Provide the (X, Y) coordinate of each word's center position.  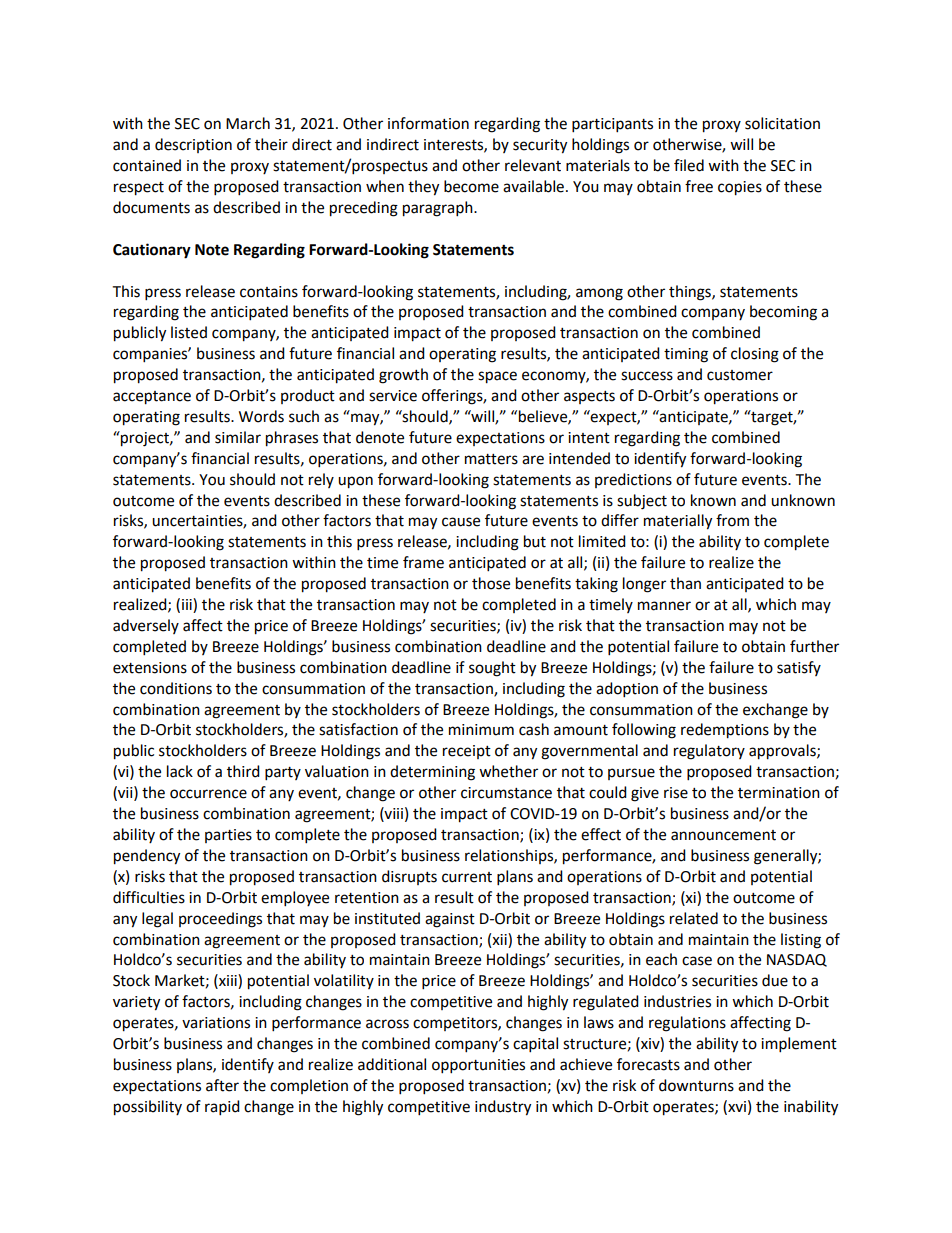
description (193, 145)
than (685, 583)
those (491, 583)
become (471, 186)
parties (228, 836)
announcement (723, 835)
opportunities (478, 1066)
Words (261, 416)
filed (689, 165)
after (222, 1085)
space (497, 377)
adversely (146, 626)
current (467, 877)
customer (740, 375)
